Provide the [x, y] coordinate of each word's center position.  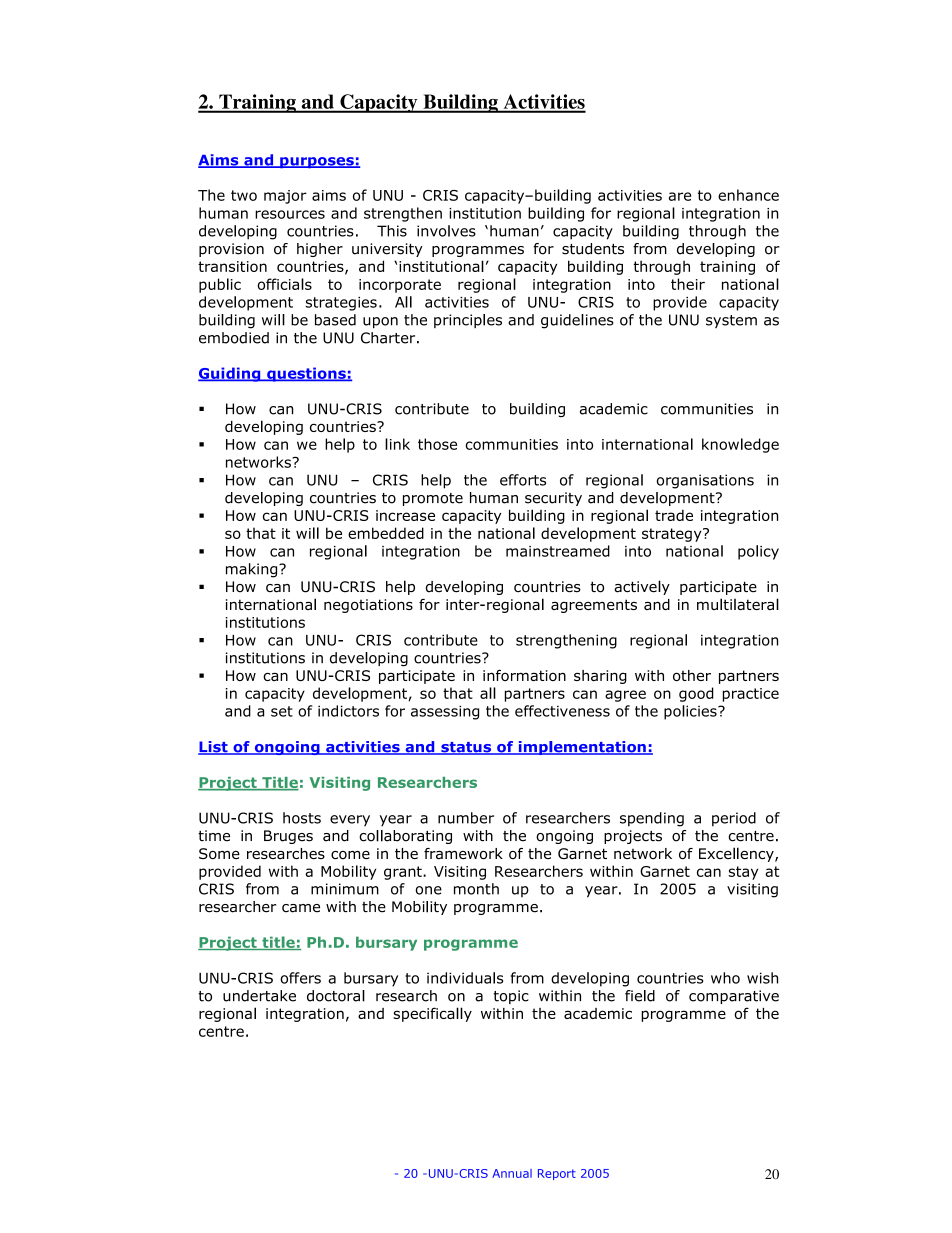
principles [468, 321]
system [731, 321]
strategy [673, 535]
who [725, 978]
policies [691, 712]
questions [306, 374]
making [253, 570]
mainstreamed [558, 551]
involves [446, 231]
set [282, 711]
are [680, 196]
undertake [259, 996]
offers [300, 978]
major [285, 197]
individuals [465, 978]
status [466, 748]
